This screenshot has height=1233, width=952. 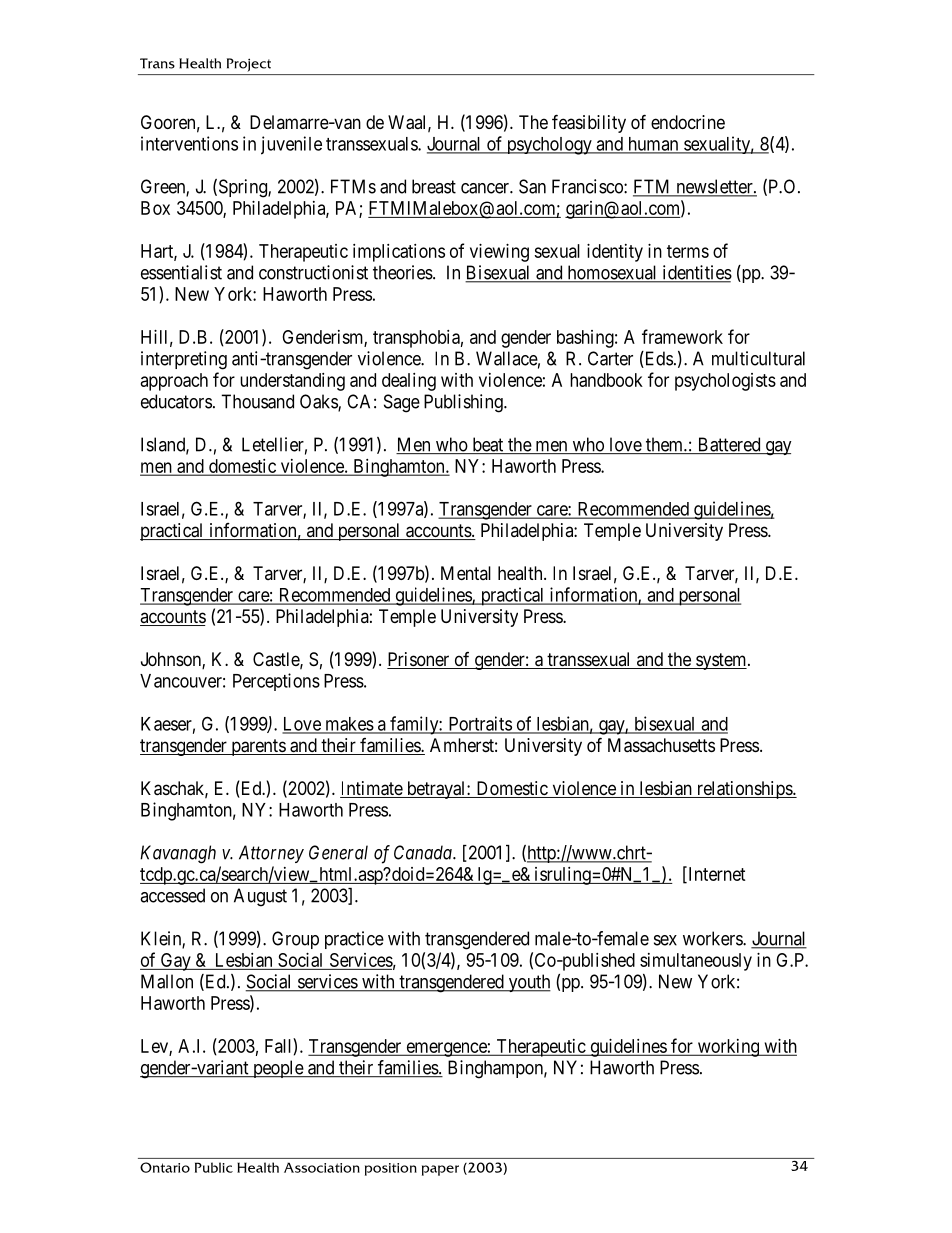 I want to click on Mental, so click(x=466, y=573).
